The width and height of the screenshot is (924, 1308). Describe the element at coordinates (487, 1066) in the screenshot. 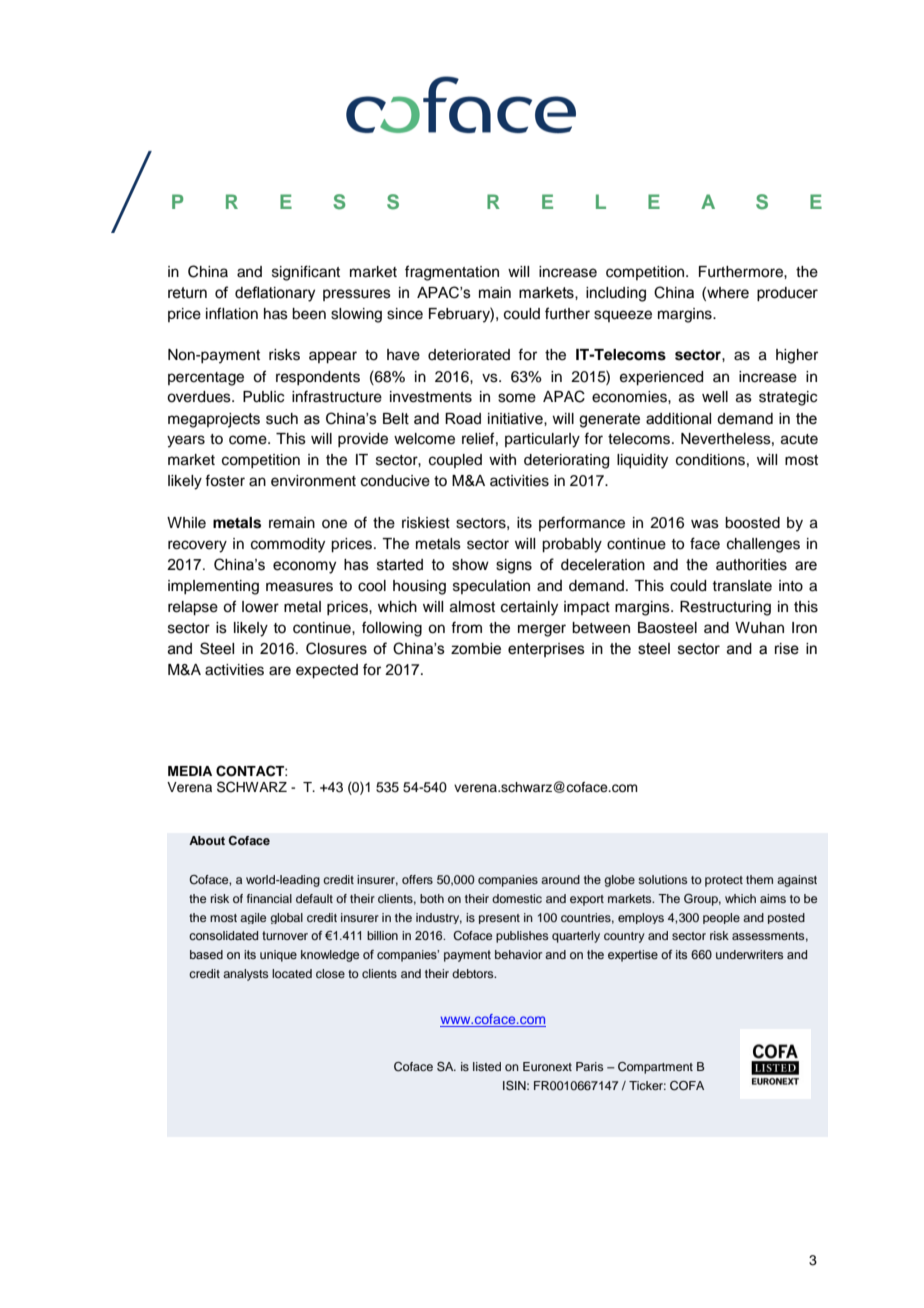

I see `listed` at that location.
